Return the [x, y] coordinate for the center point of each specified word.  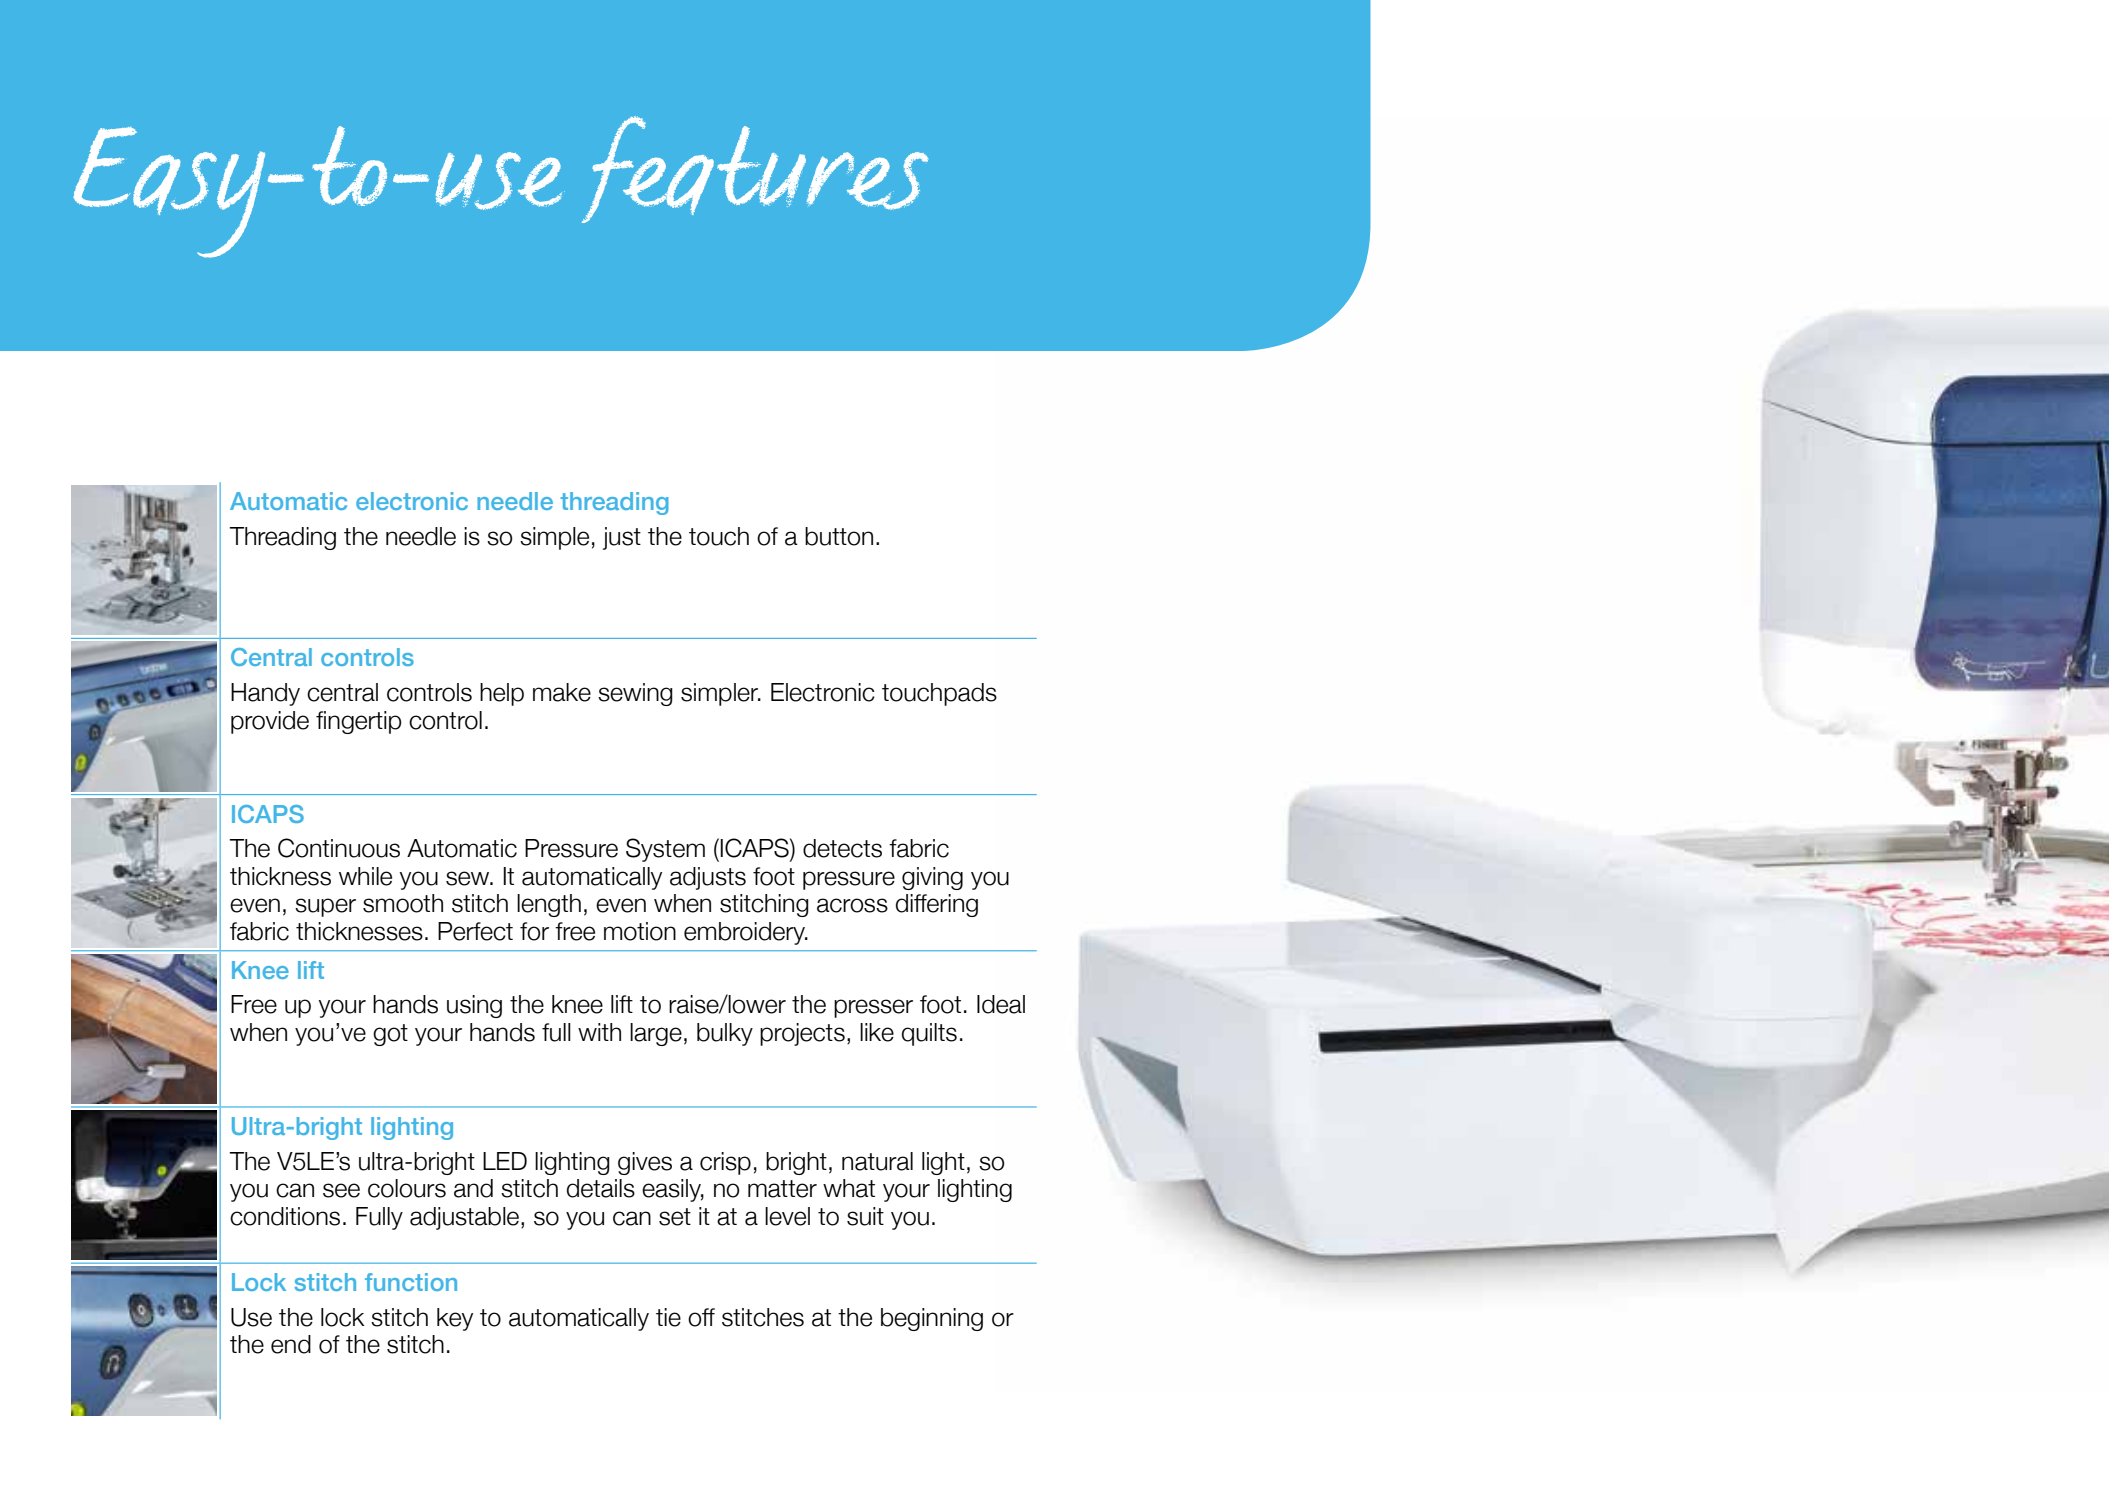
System [665, 850]
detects [842, 848]
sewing [635, 694]
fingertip [359, 722]
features [755, 169]
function [411, 1282]
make [562, 692]
